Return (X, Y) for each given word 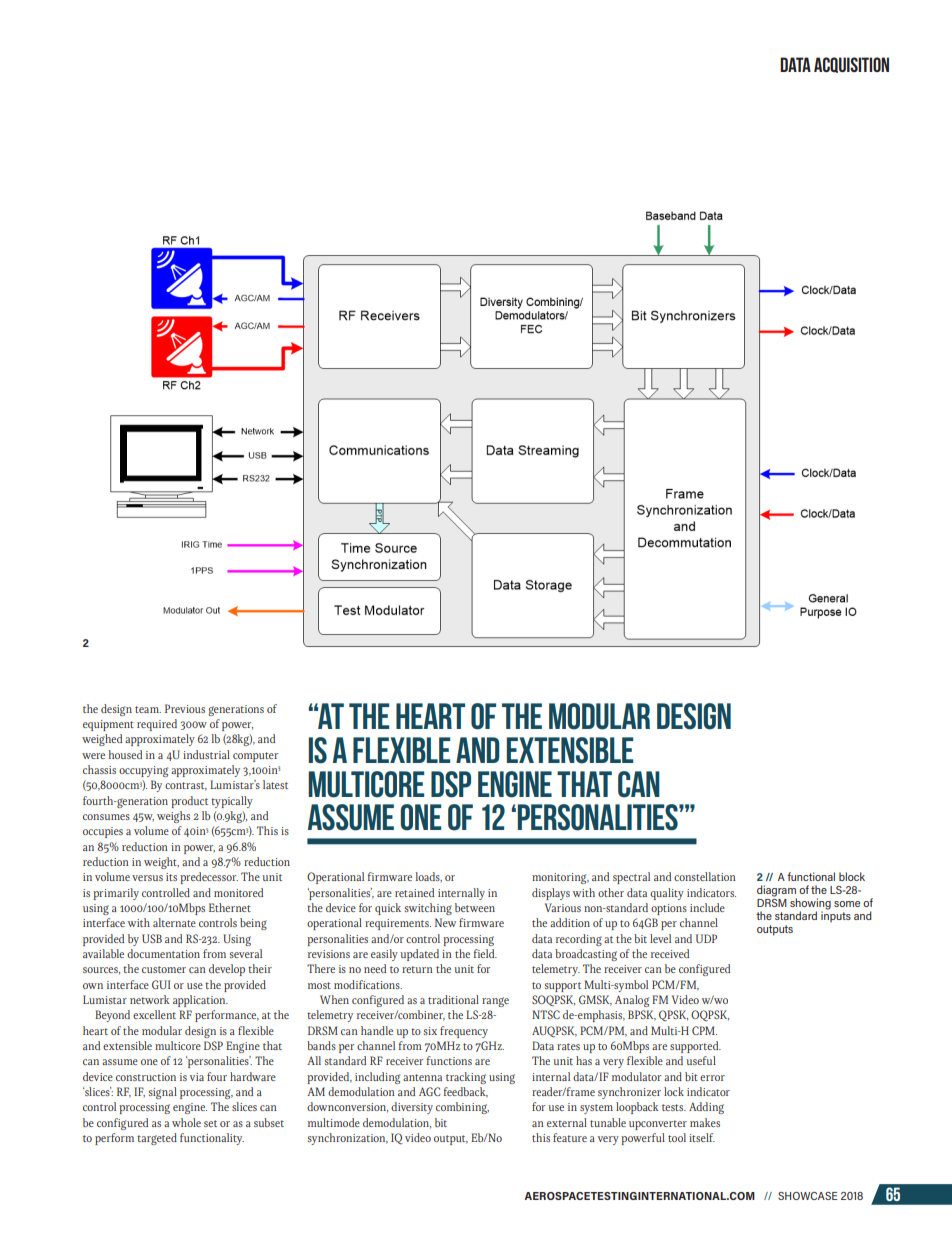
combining (462, 1108)
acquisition (851, 65)
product (189, 802)
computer (255, 757)
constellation (705, 876)
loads (428, 877)
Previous (185, 708)
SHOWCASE (808, 1196)
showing (810, 905)
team (148, 709)
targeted (157, 1139)
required (157, 725)
